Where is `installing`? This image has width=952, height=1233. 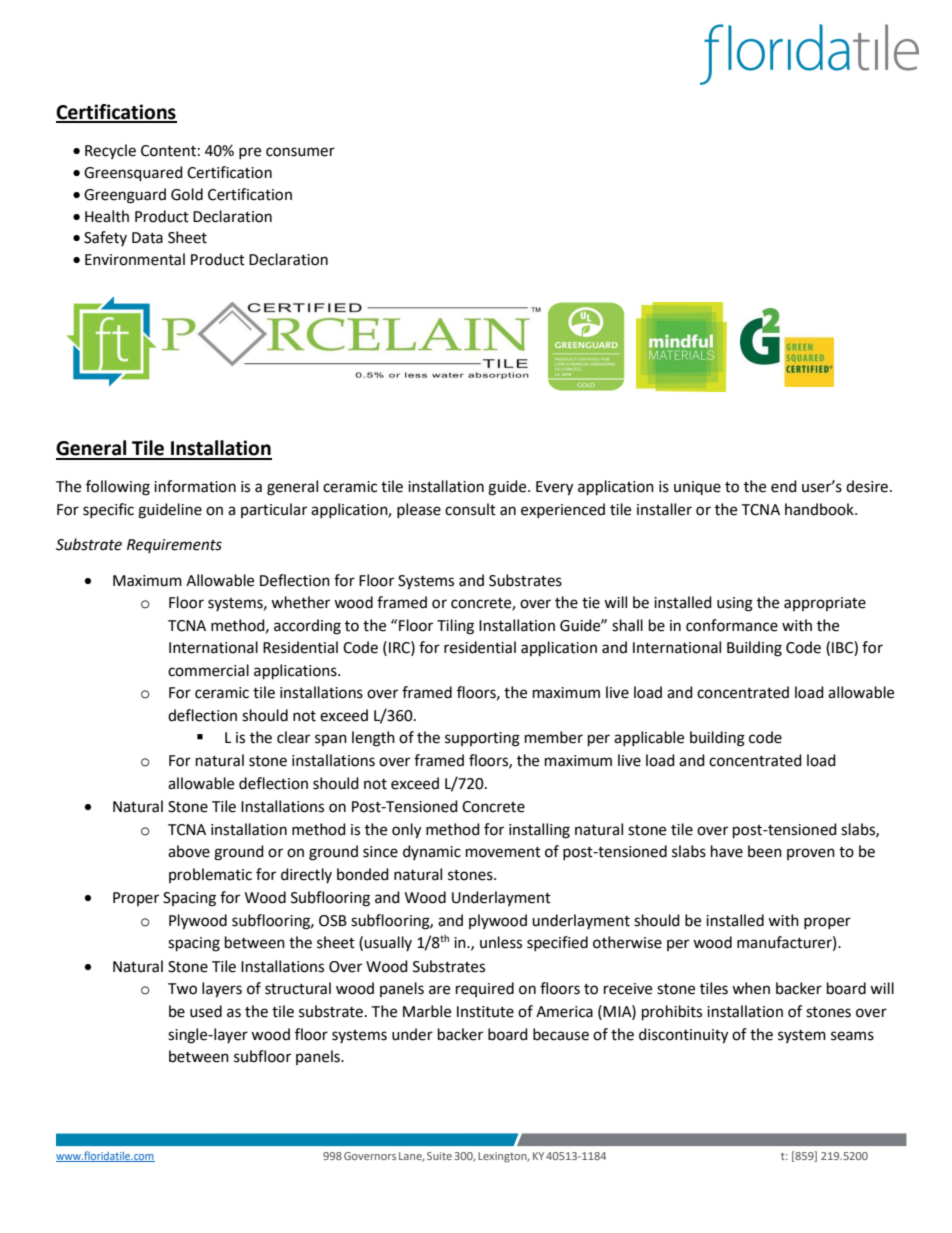
installing is located at coordinates (539, 831).
